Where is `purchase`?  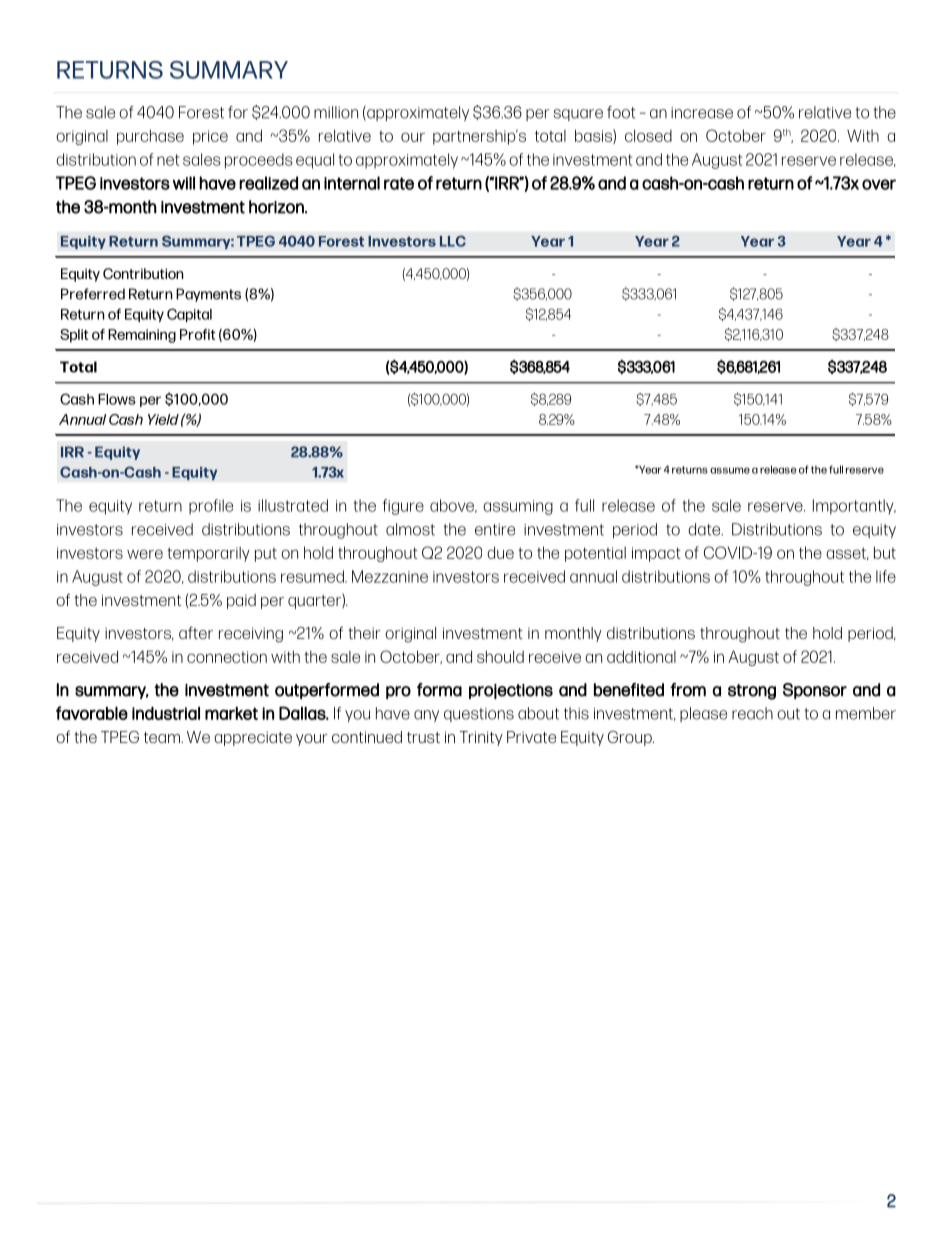 purchase is located at coordinates (150, 137).
